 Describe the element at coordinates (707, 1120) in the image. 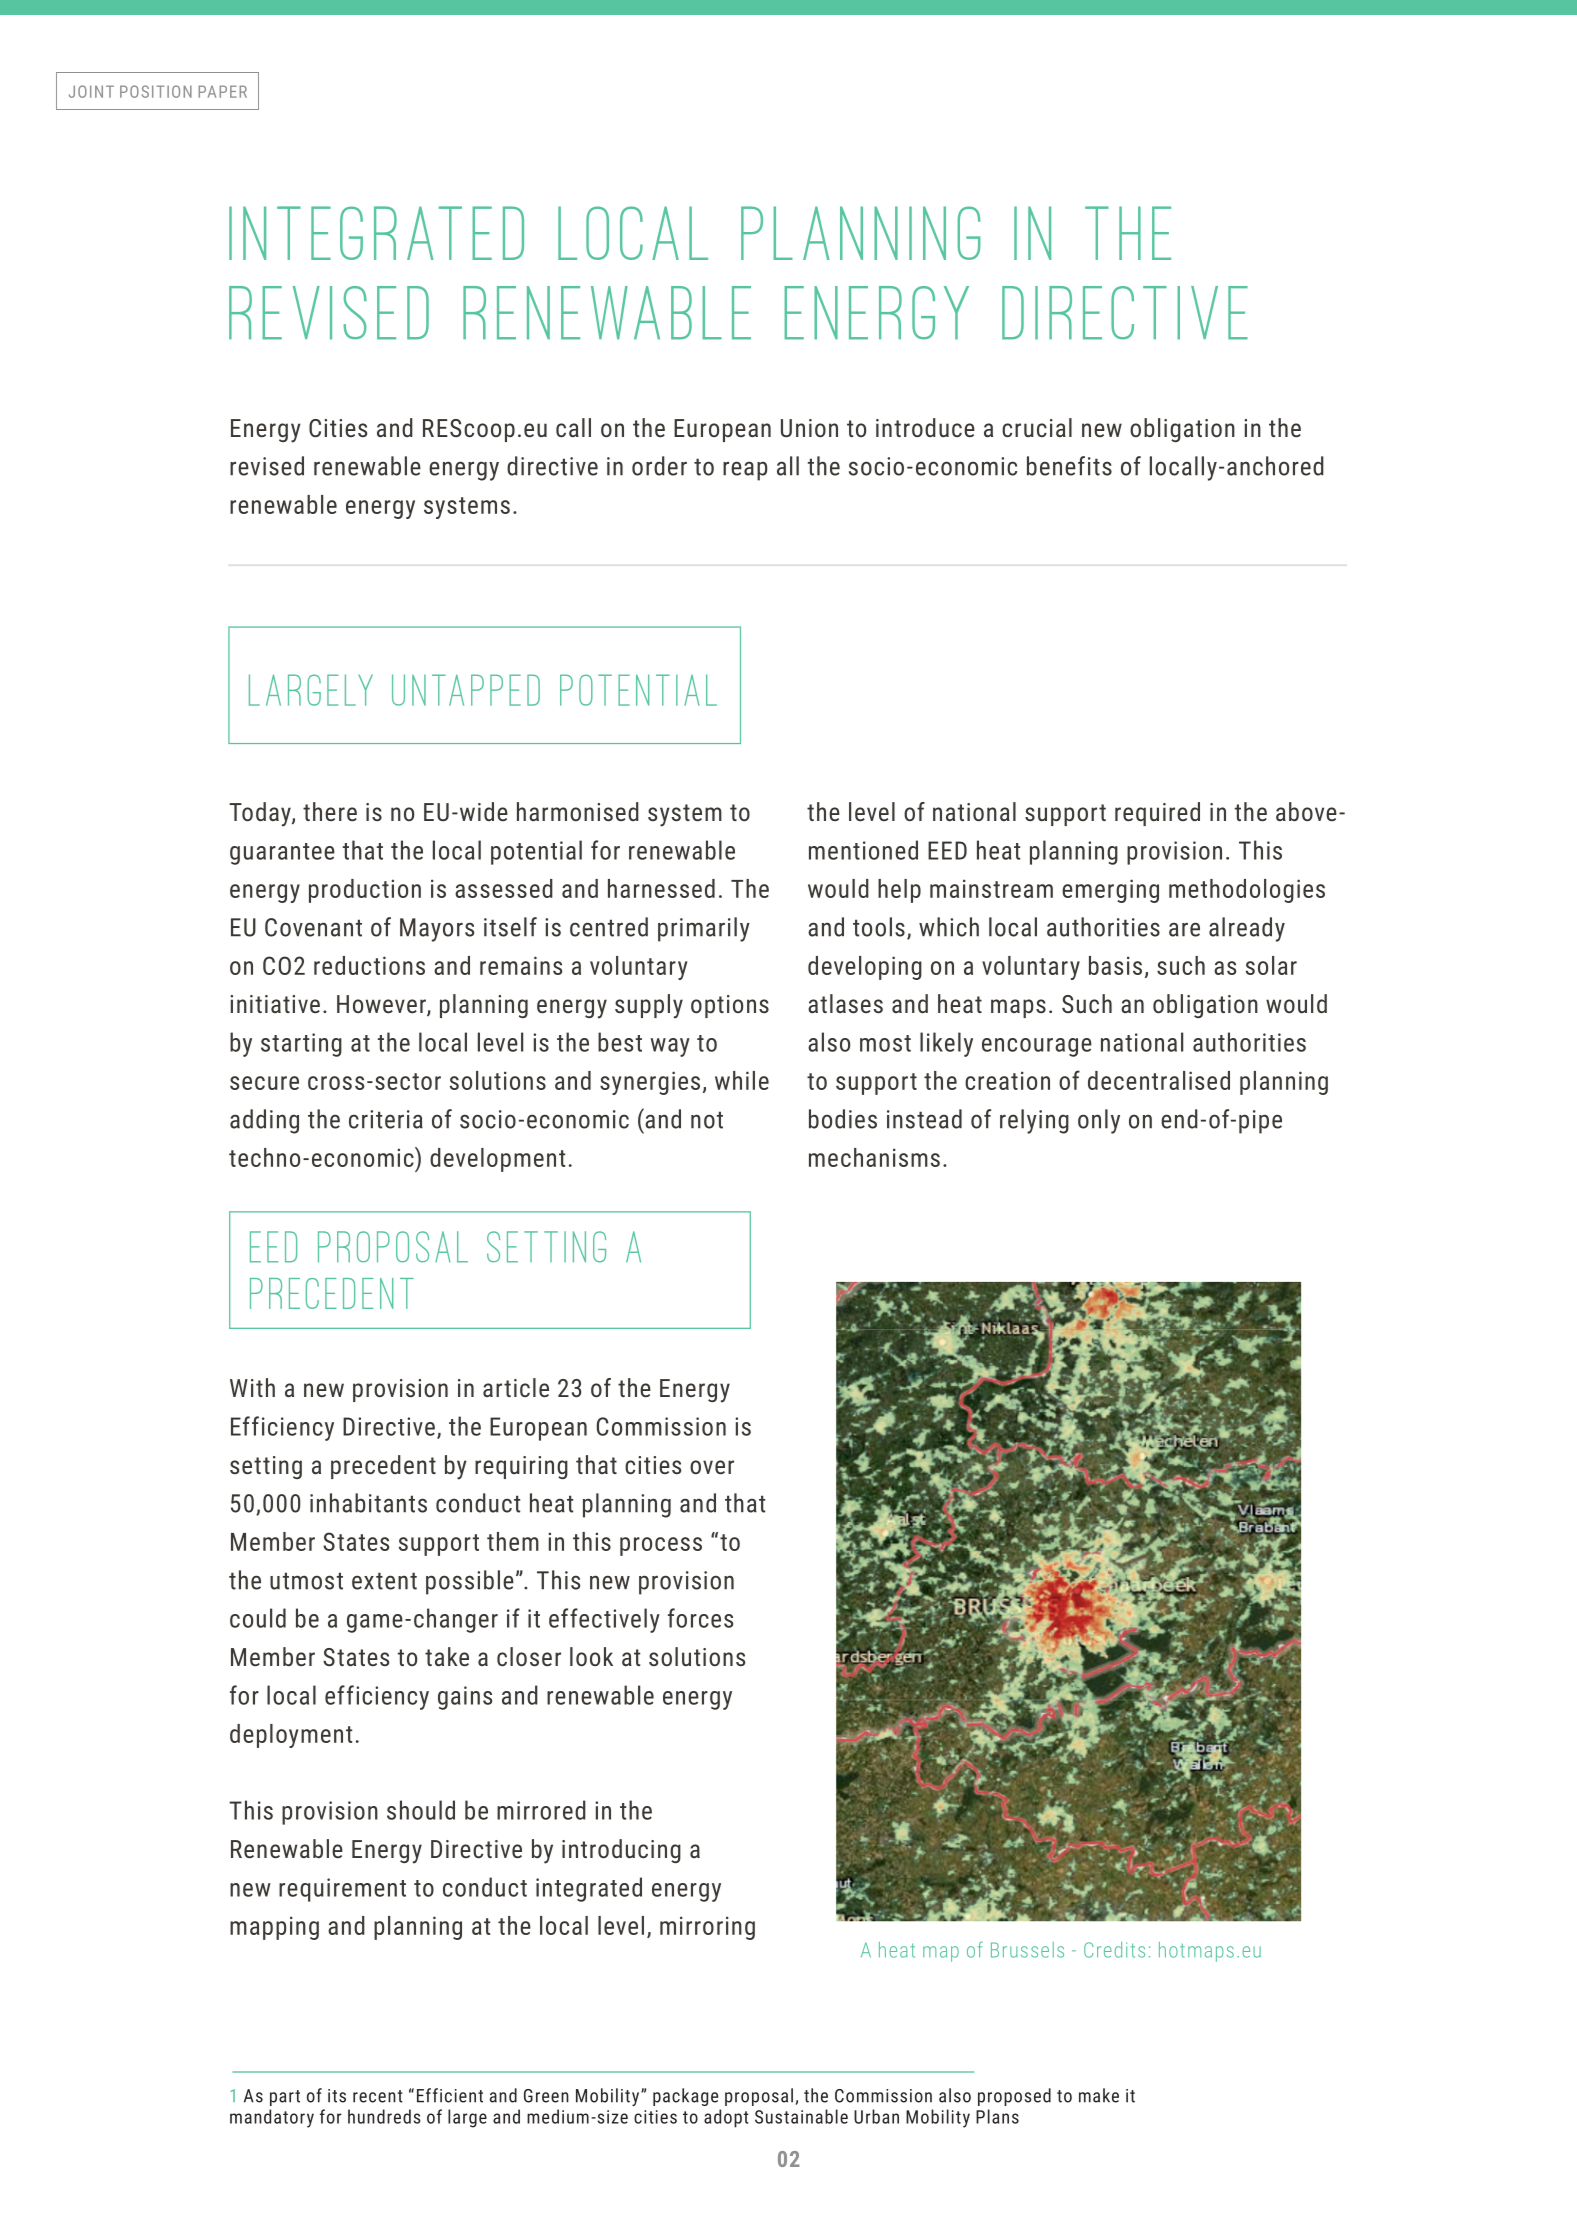

I see `not` at that location.
